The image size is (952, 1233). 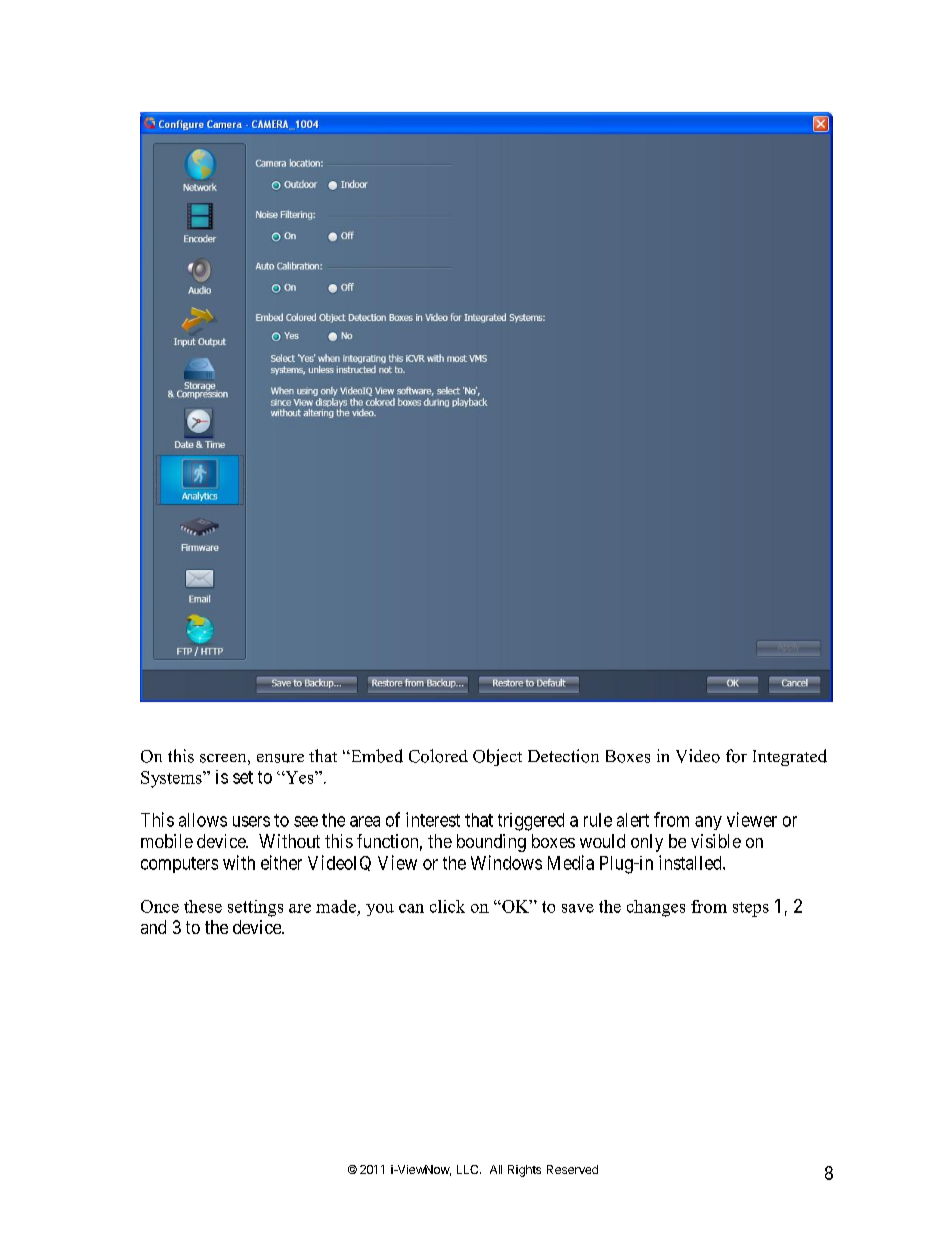 What do you see at coordinates (497, 757) in the screenshot?
I see `Object` at bounding box center [497, 757].
